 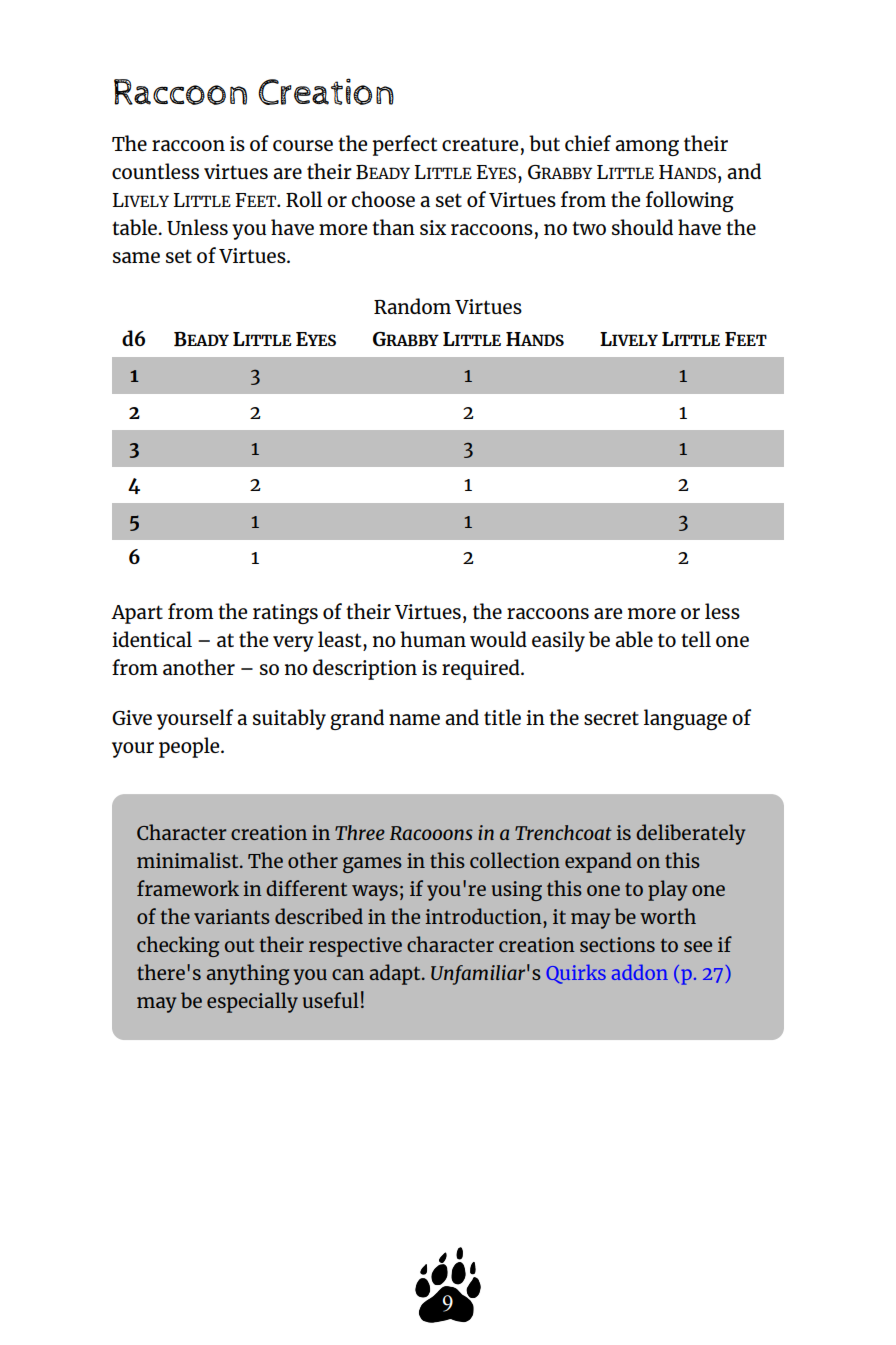 I want to click on perfect, so click(x=404, y=145).
